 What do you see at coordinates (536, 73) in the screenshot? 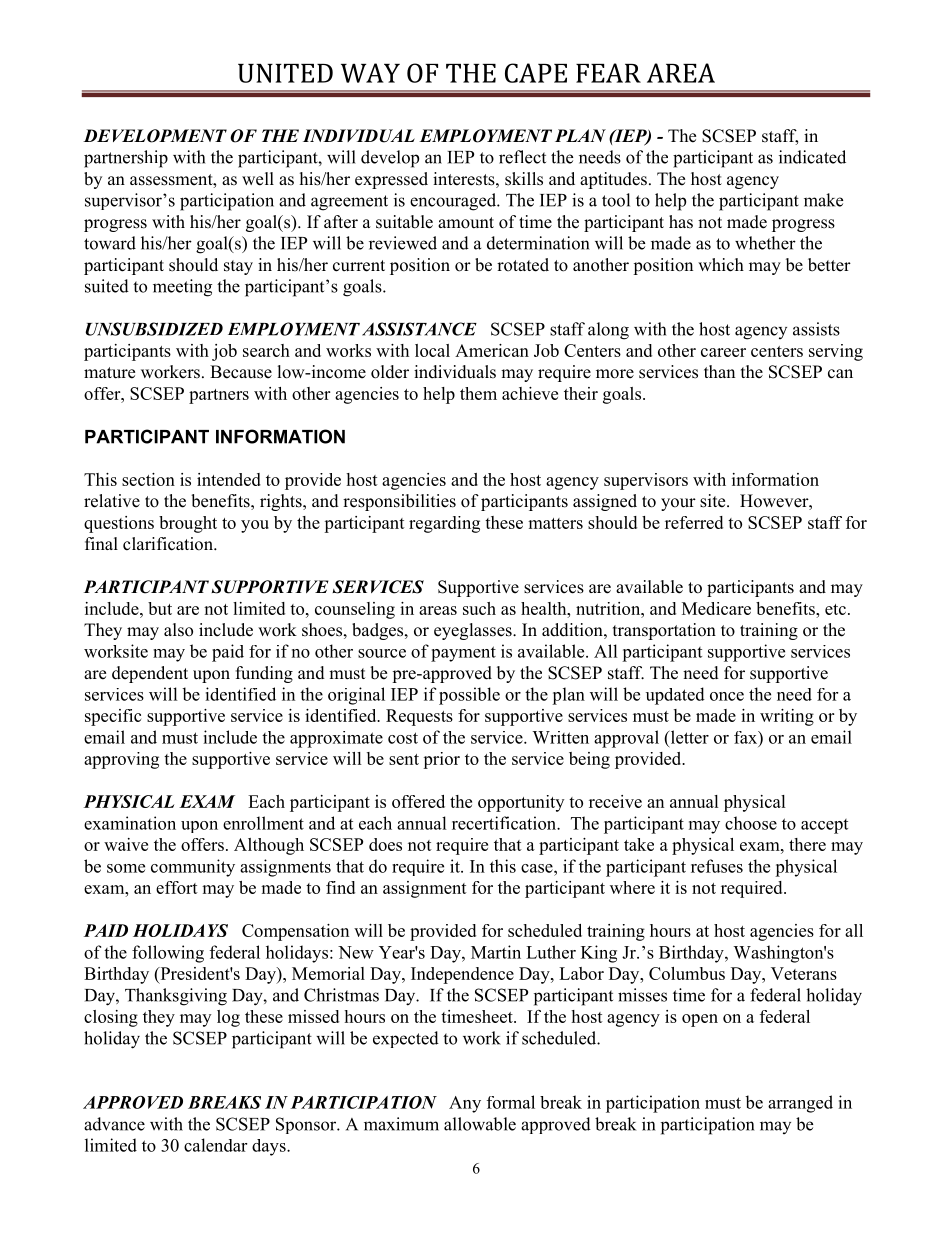
I see `CAPE` at bounding box center [536, 73].
